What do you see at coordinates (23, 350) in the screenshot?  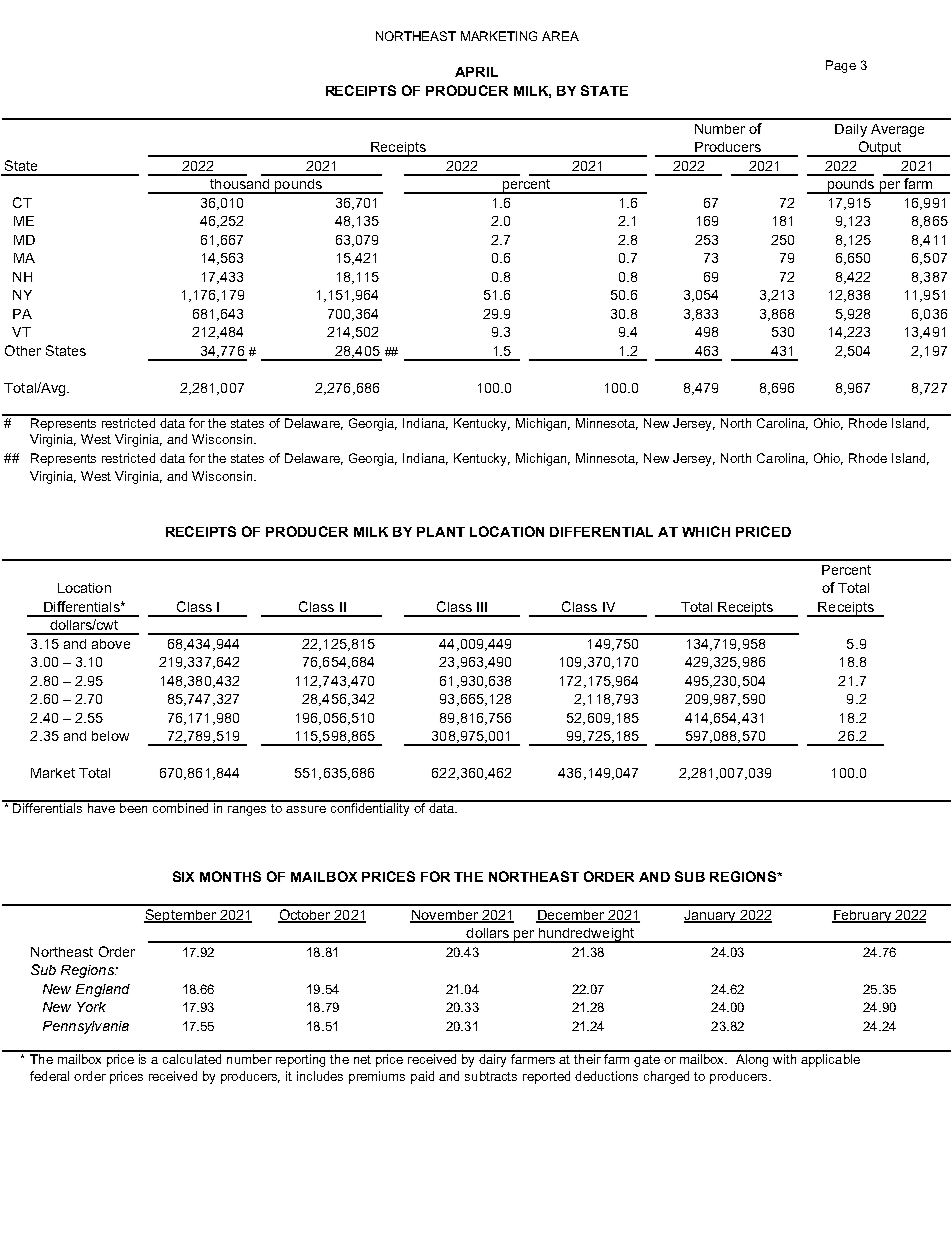 I see `Other` at bounding box center [23, 350].
